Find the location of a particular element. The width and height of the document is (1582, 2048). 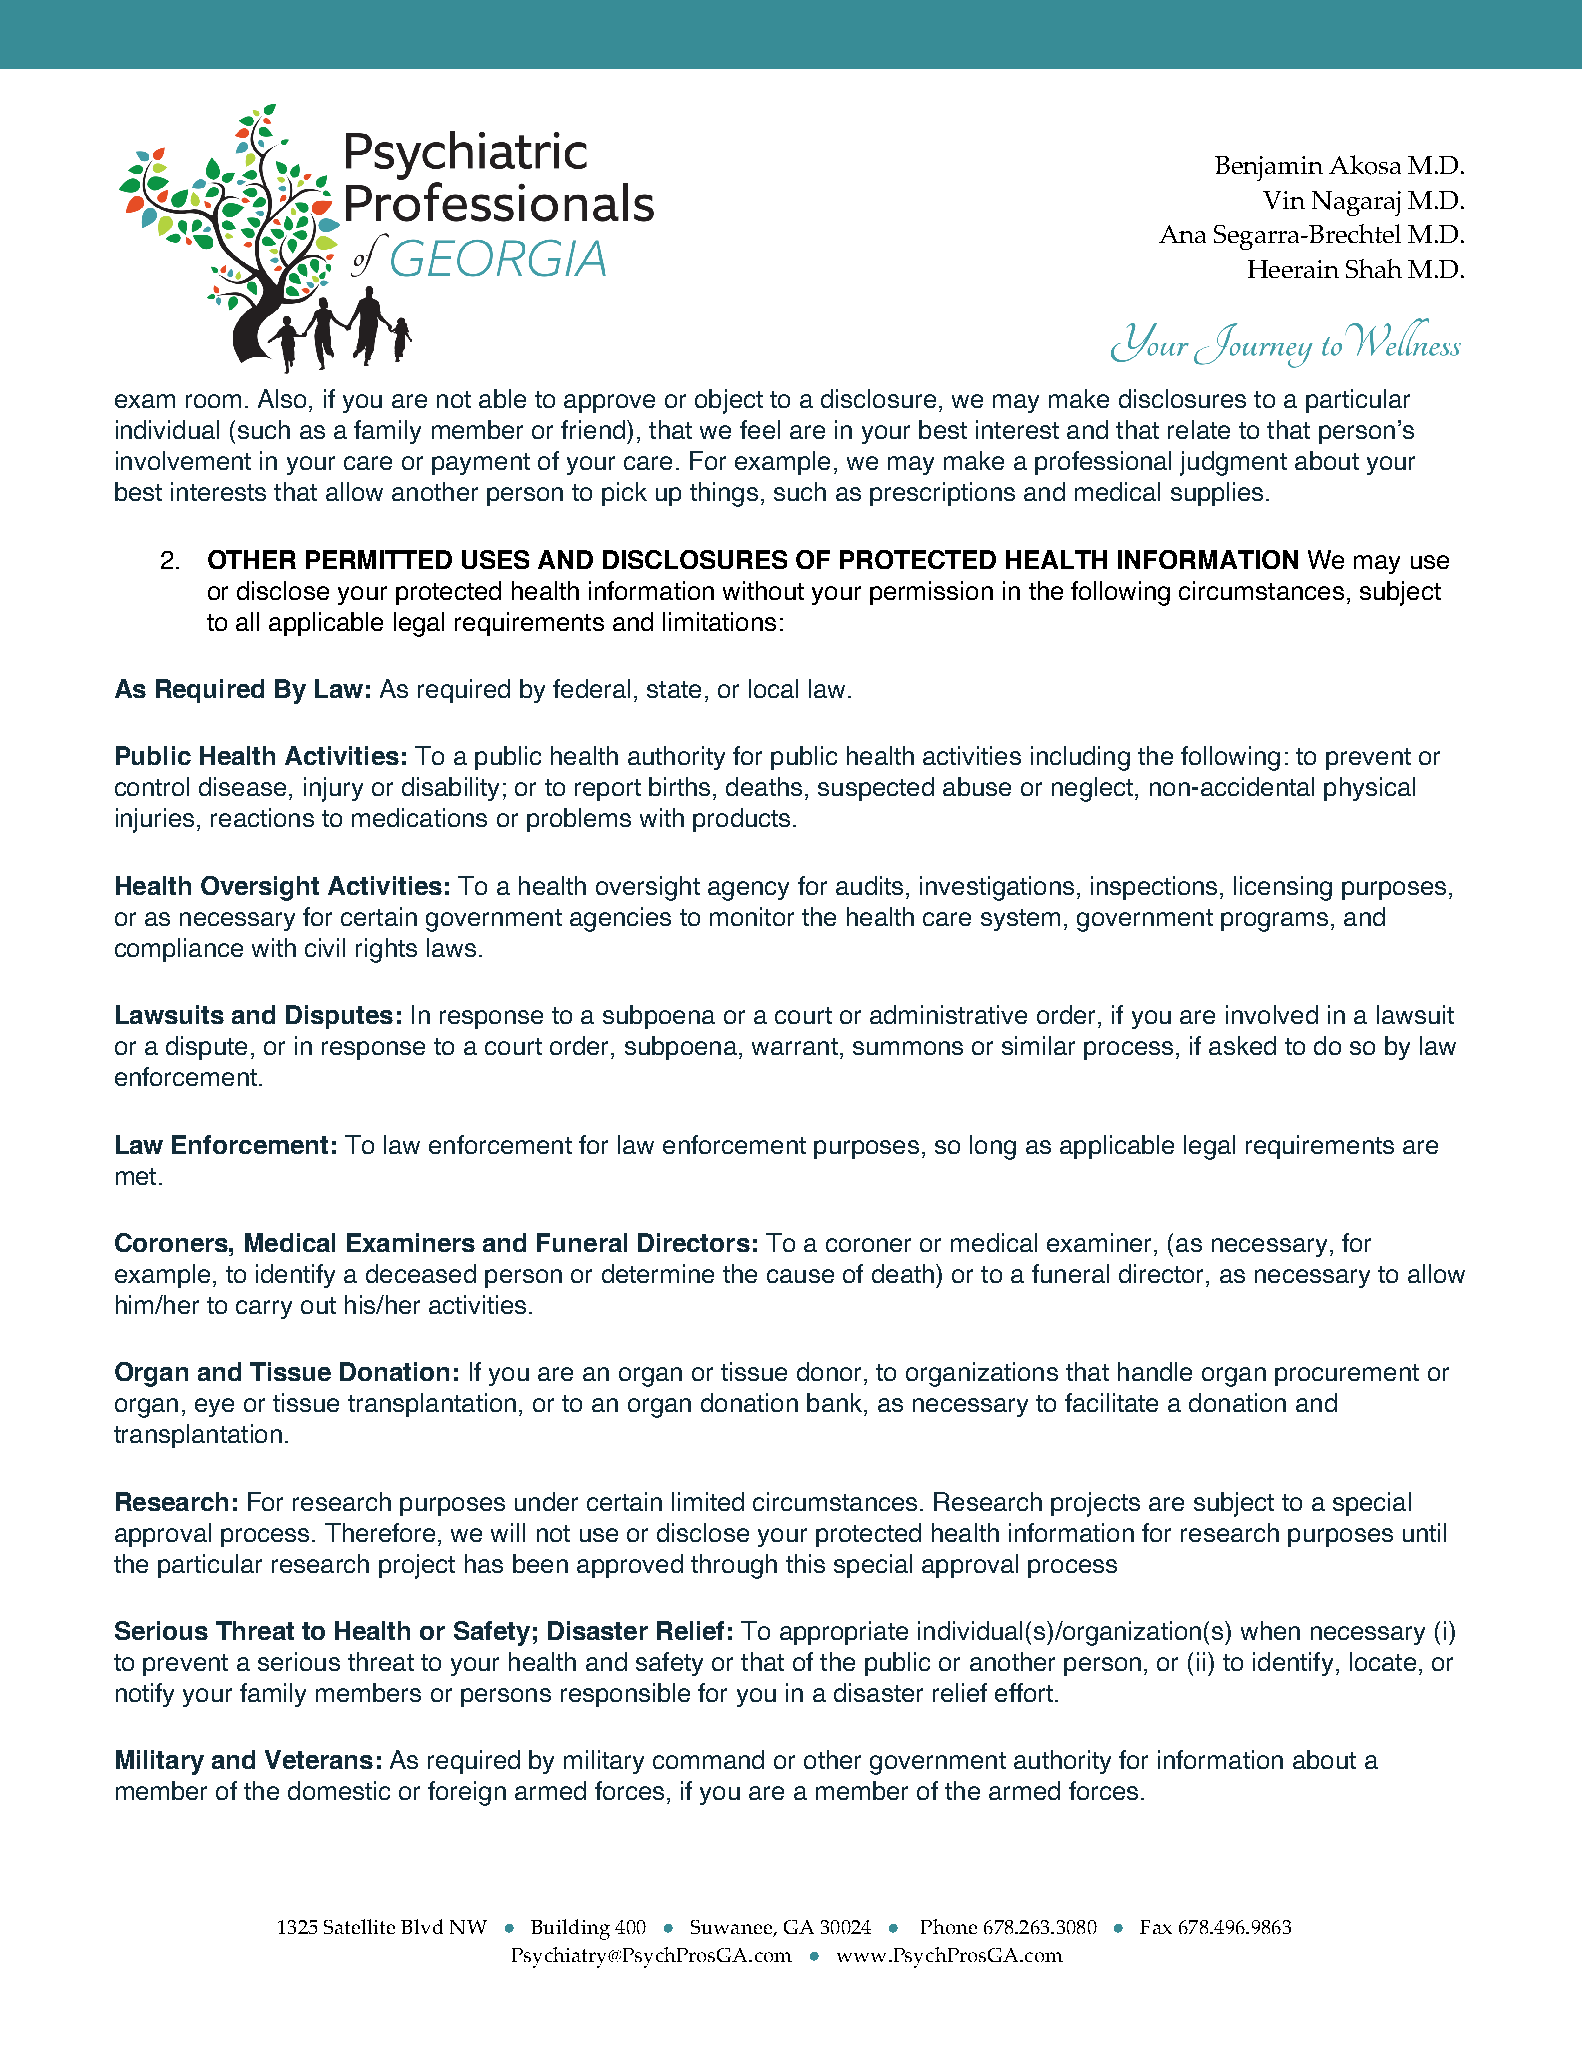

asked is located at coordinates (1242, 1045).
